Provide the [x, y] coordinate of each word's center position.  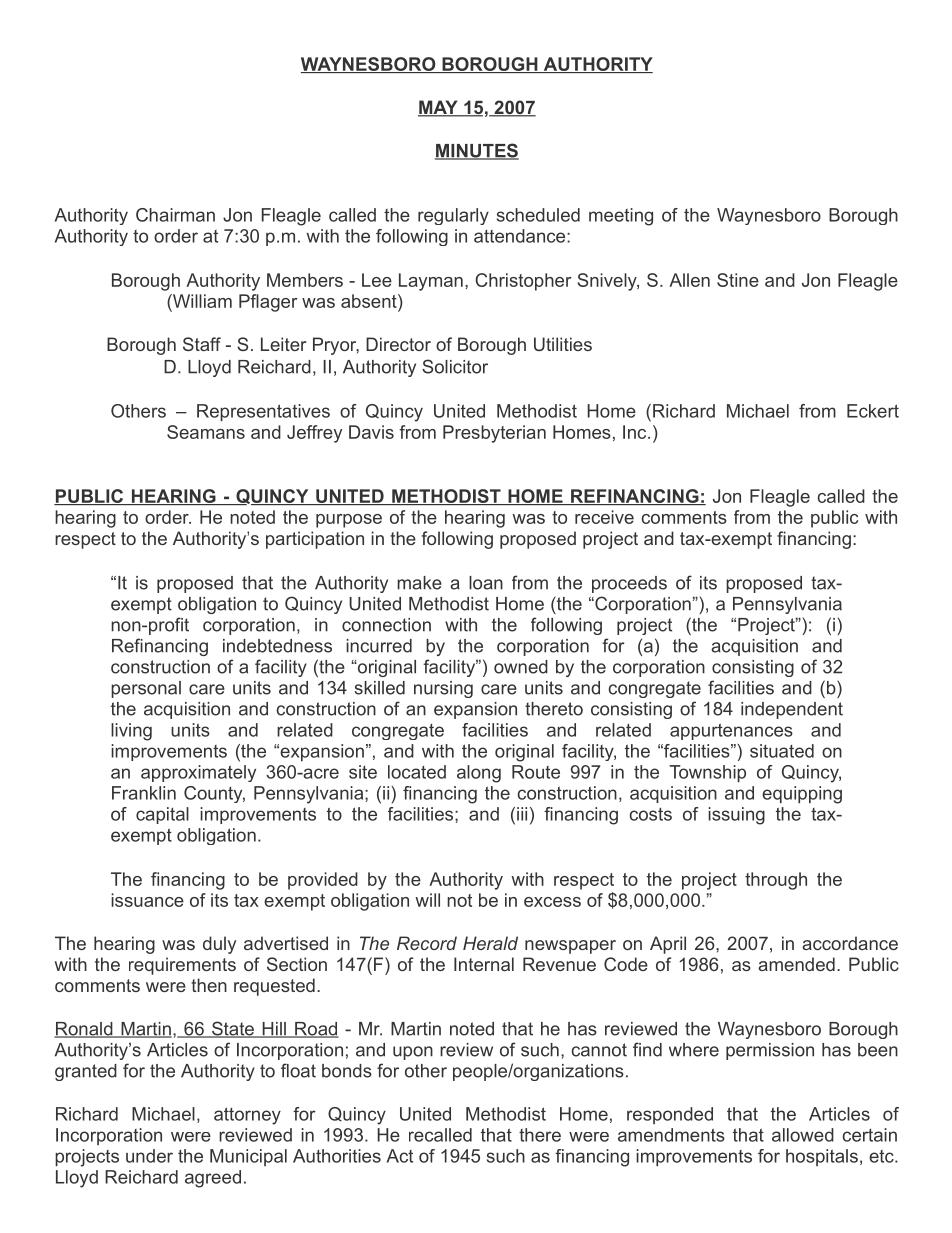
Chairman [175, 215]
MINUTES [477, 151]
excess [552, 902]
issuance [147, 900]
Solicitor [455, 366]
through [776, 881]
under [149, 1156]
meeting [621, 217]
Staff [202, 344]
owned [521, 667]
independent [792, 710]
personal [146, 689]
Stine [738, 280]
